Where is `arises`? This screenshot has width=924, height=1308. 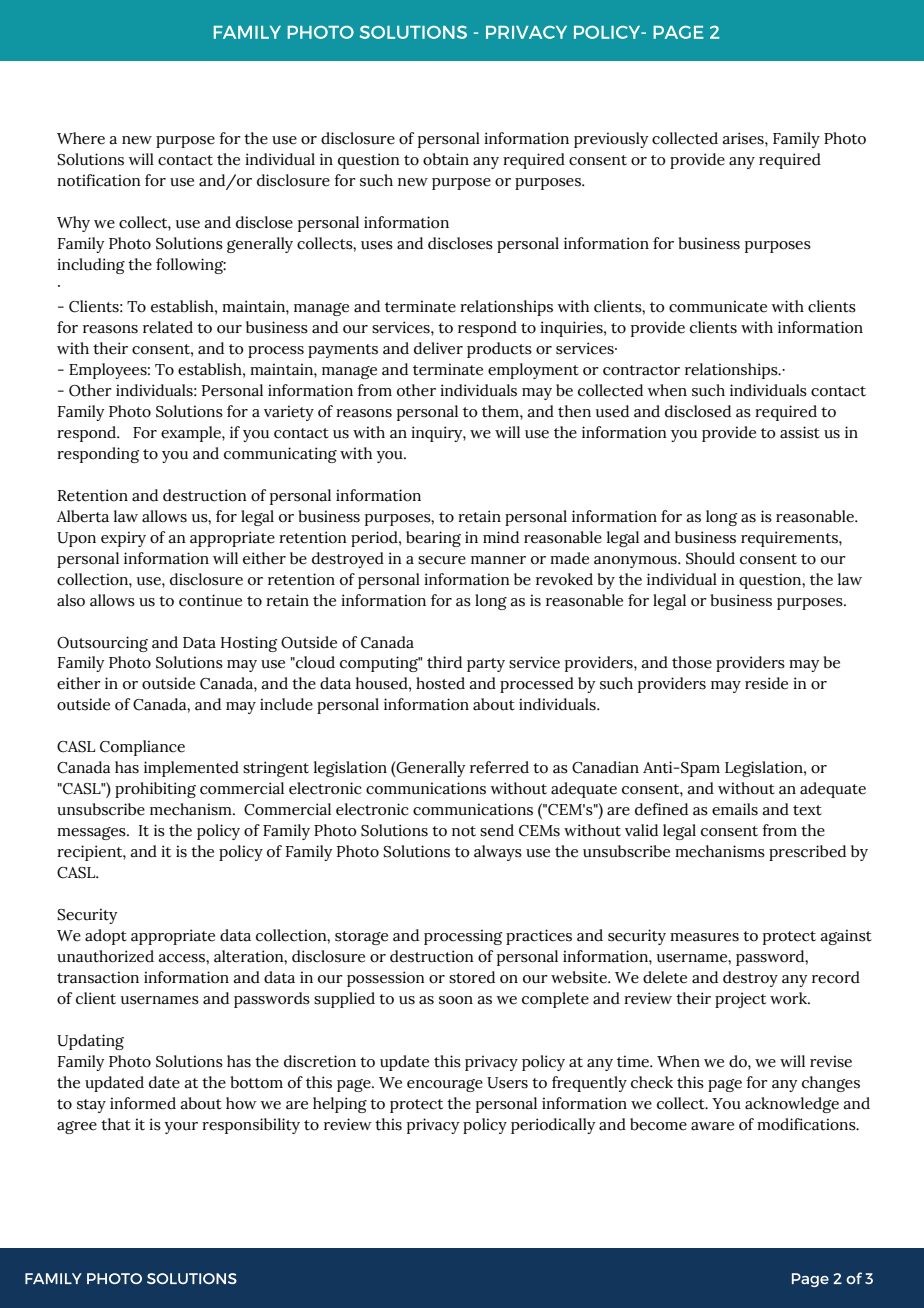 arises is located at coordinates (744, 138).
